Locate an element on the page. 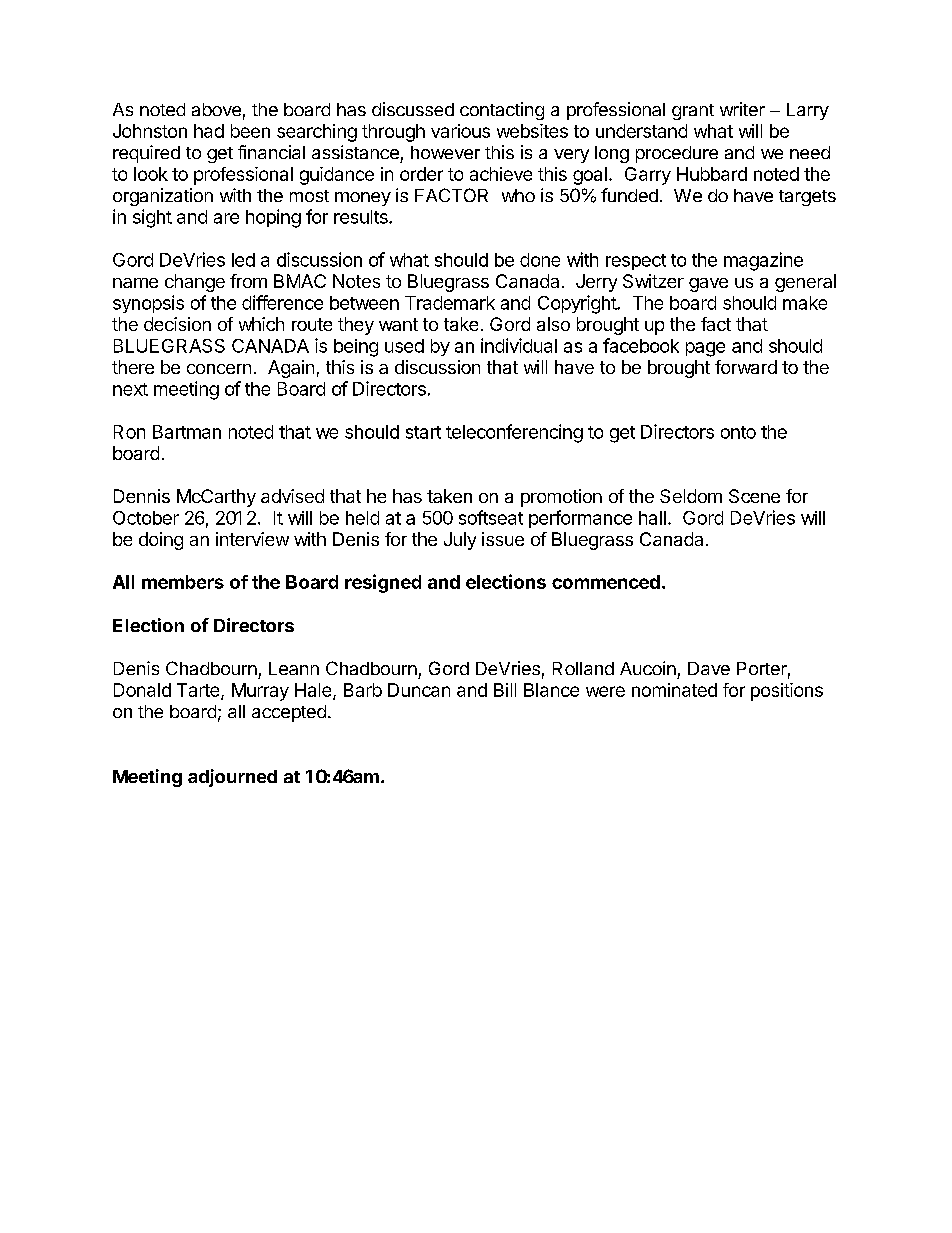  interview is located at coordinates (252, 539).
